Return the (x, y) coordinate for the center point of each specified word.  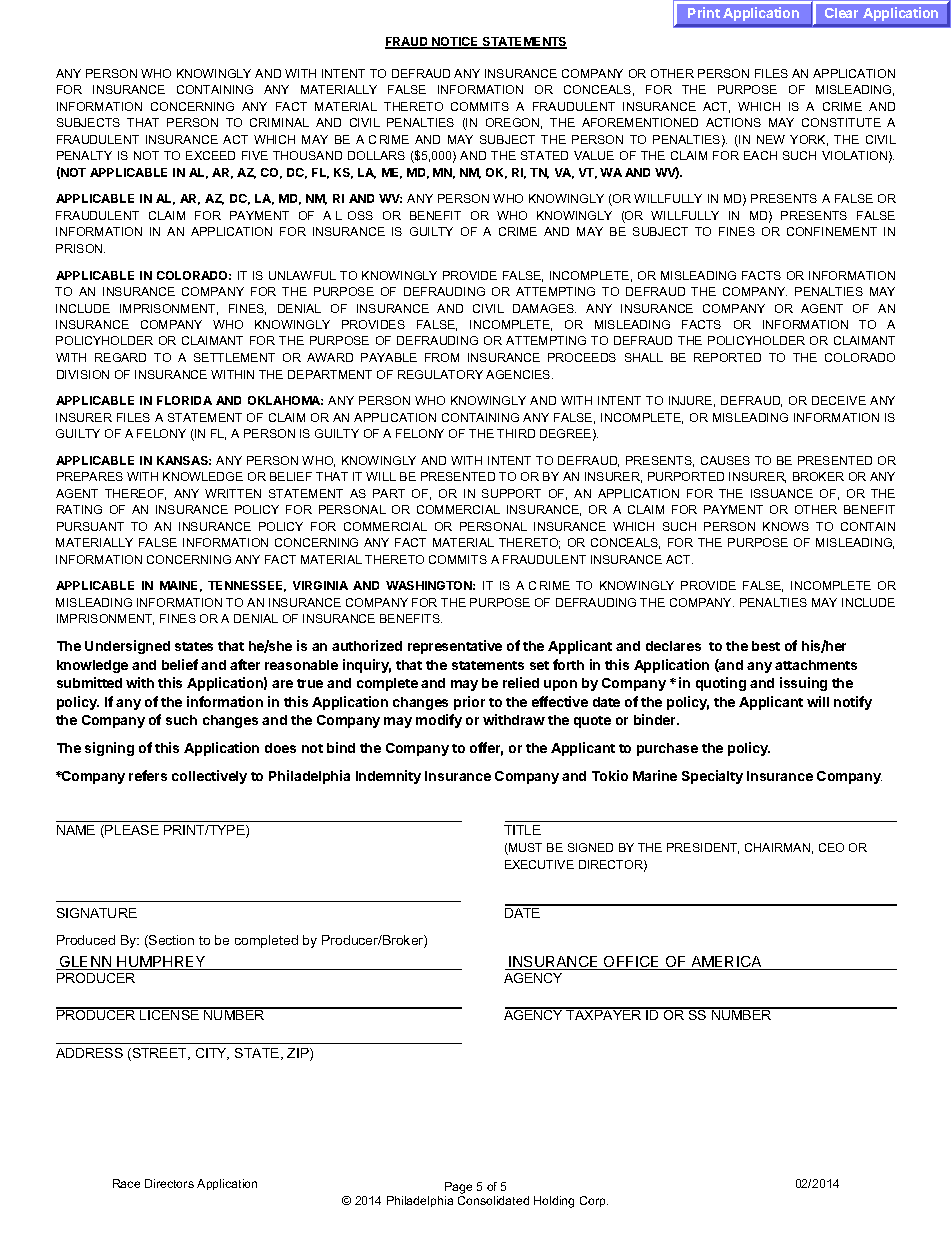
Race (126, 1183)
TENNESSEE (247, 586)
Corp (594, 1201)
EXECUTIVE (539, 864)
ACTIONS (733, 122)
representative (455, 647)
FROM (442, 357)
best (766, 646)
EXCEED (210, 155)
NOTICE (455, 43)
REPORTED (727, 357)
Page (458, 1188)
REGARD (120, 357)
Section (170, 941)
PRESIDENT (703, 848)
